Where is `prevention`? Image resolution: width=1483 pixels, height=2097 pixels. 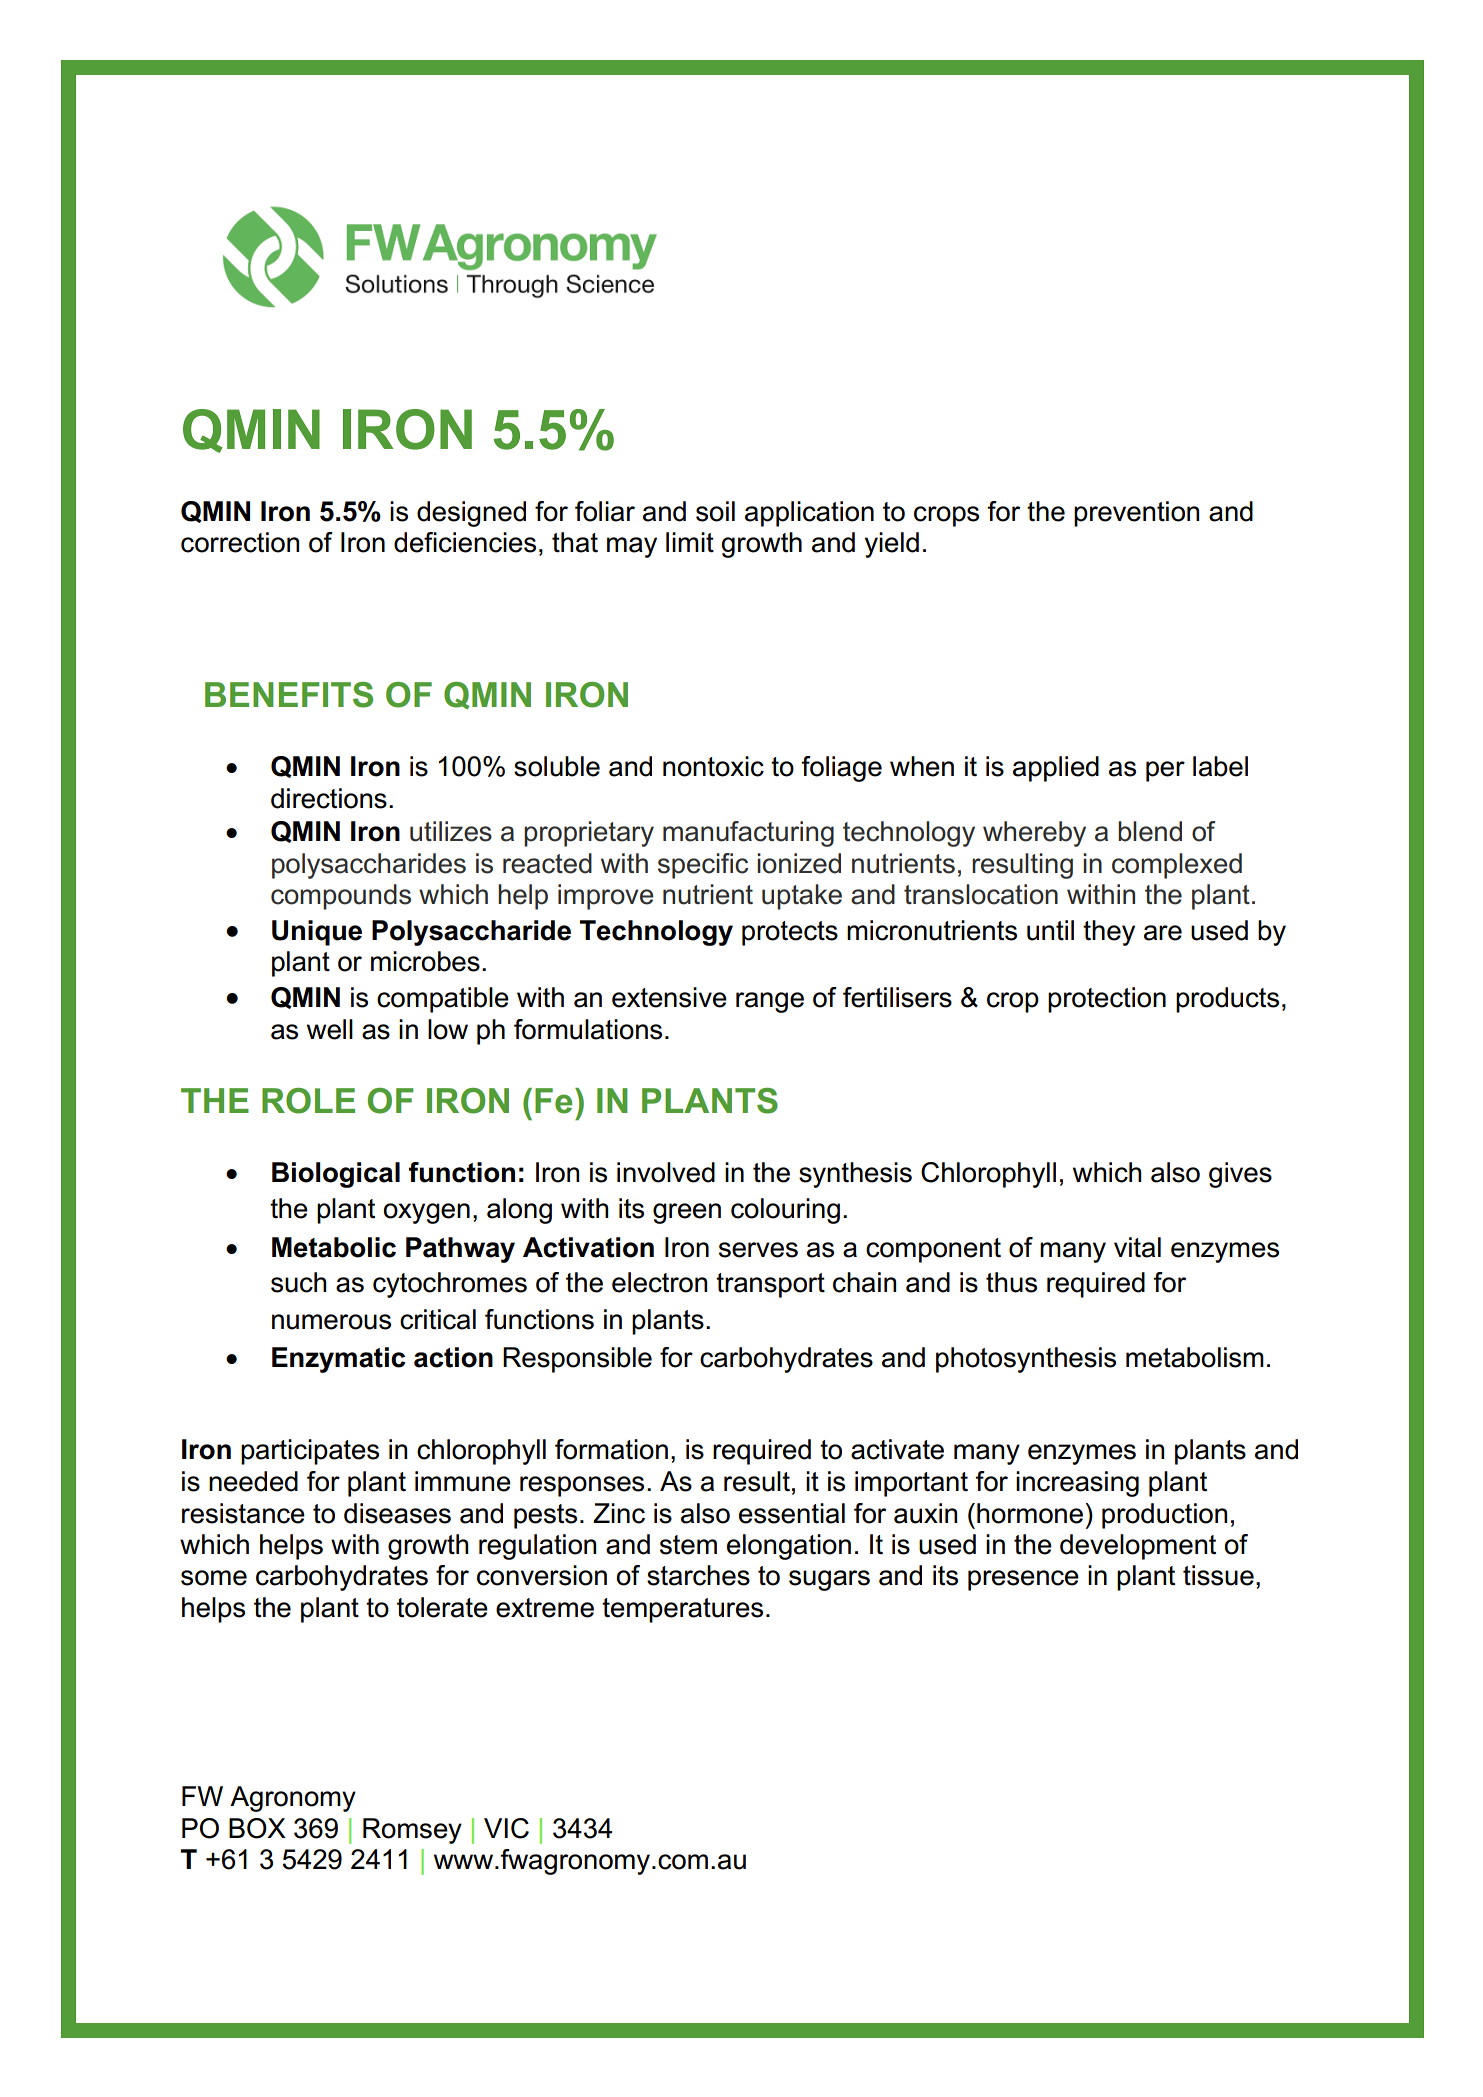 prevention is located at coordinates (1136, 514).
